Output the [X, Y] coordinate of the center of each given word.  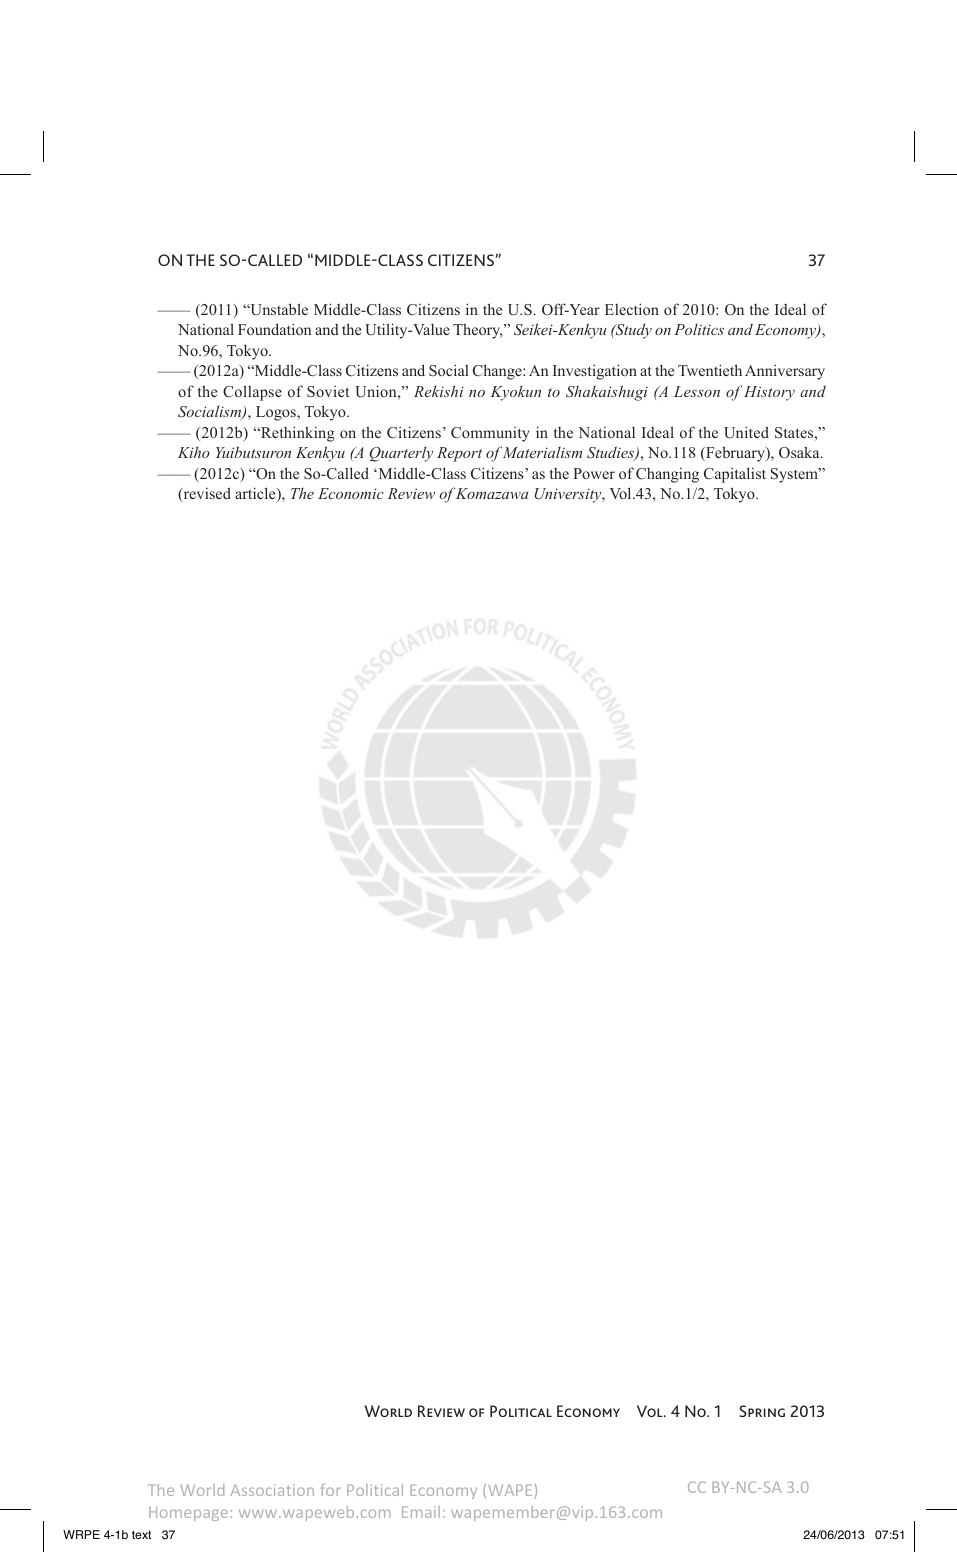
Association [272, 1490]
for [331, 1490]
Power [594, 473]
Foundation [274, 329]
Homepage [188, 1513]
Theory [477, 331]
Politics [699, 329]
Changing [667, 475]
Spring [762, 1411]
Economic [351, 493]
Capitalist [735, 475]
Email [421, 1512]
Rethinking [297, 434]
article [256, 494]
